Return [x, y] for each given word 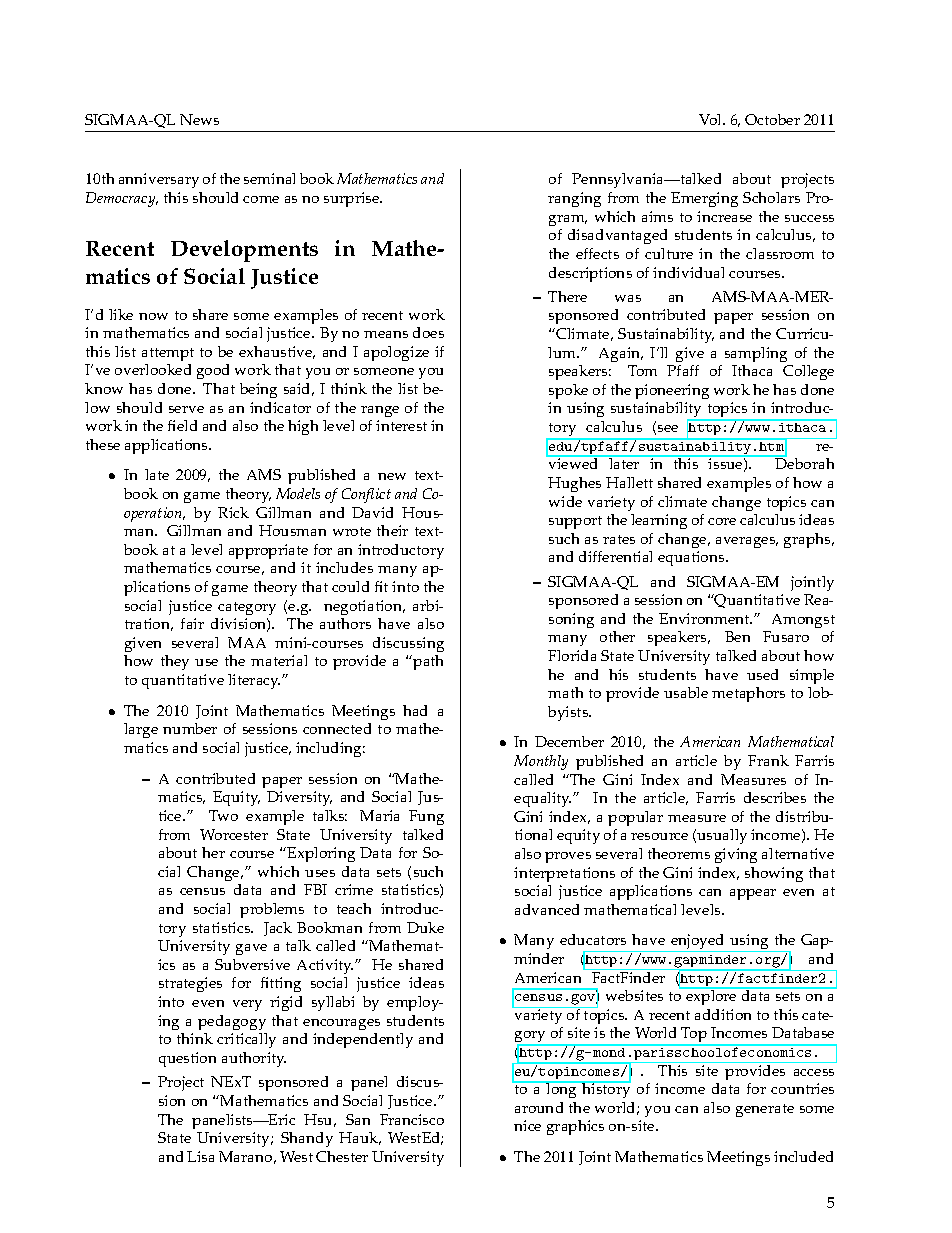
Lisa [200, 1156]
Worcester [234, 834]
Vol [712, 119]
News [199, 119]
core [722, 521]
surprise [353, 199]
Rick [233, 512]
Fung [426, 817]
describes [775, 797]
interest [401, 425]
